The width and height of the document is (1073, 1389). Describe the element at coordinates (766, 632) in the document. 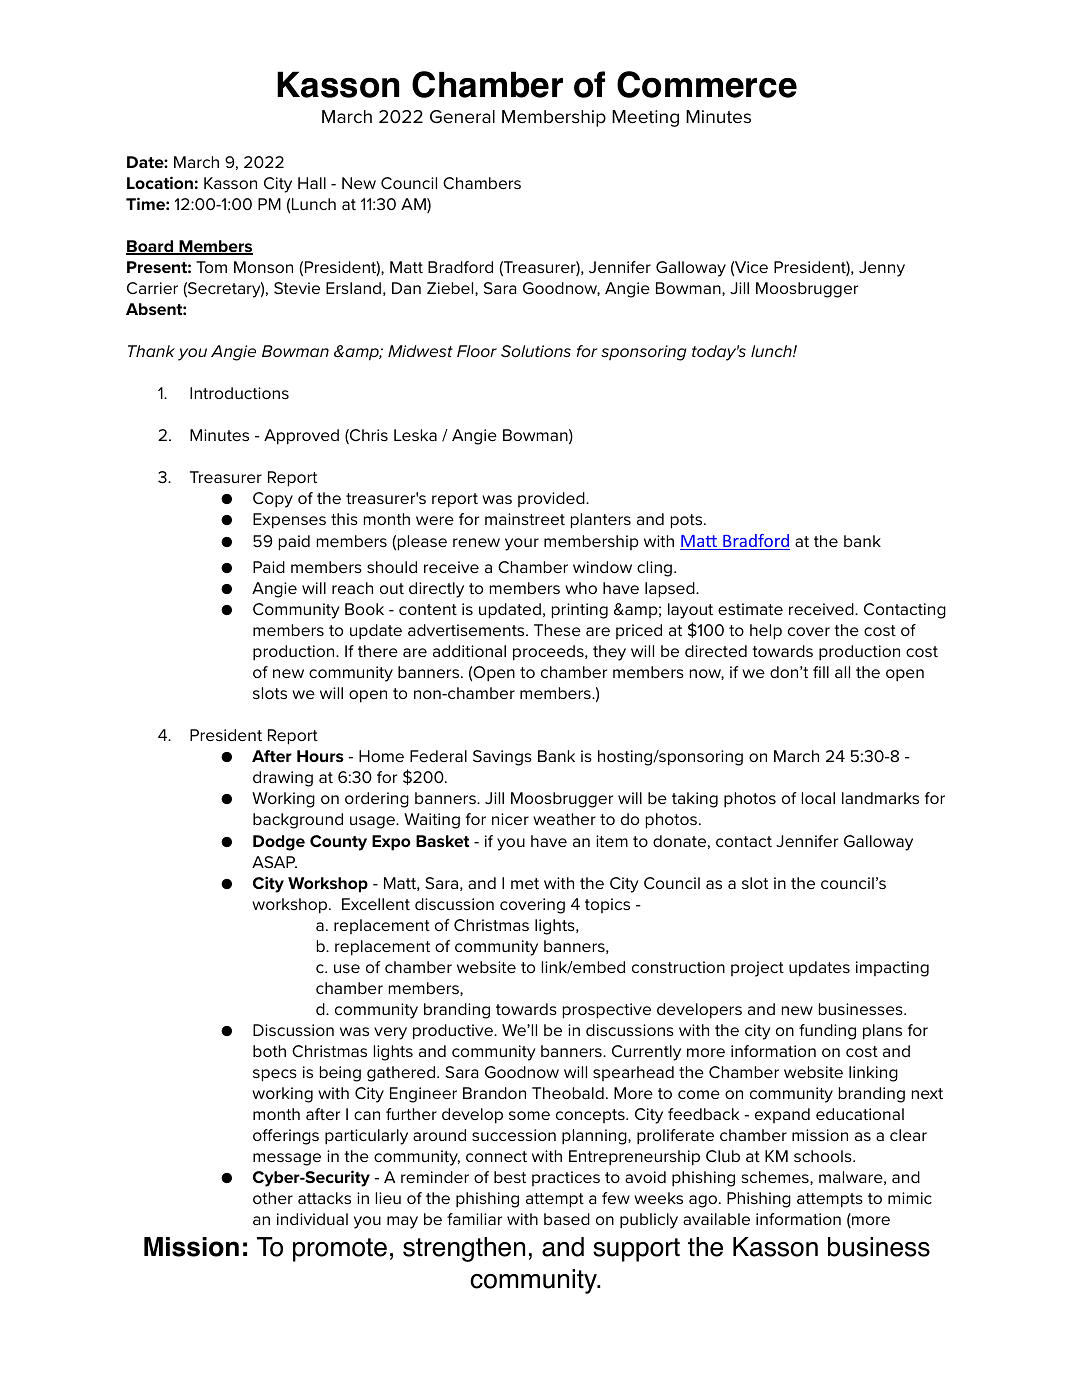

I see `help` at that location.
